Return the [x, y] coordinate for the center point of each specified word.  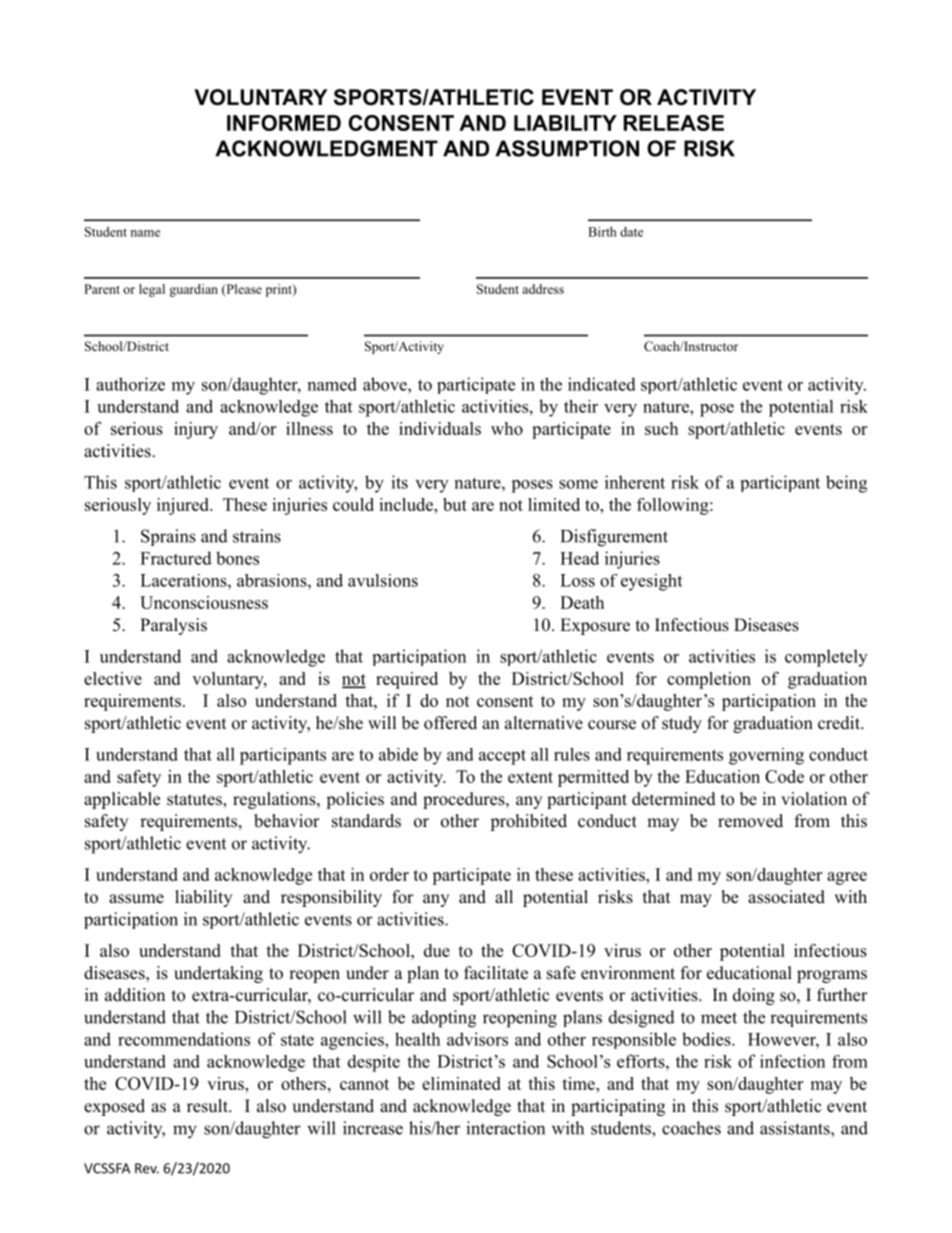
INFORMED [284, 123]
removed [750, 821]
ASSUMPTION [567, 148]
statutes [195, 801]
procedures [465, 800]
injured [184, 506]
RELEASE [674, 123]
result [208, 1106]
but [455, 504]
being [846, 484]
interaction [505, 1128]
